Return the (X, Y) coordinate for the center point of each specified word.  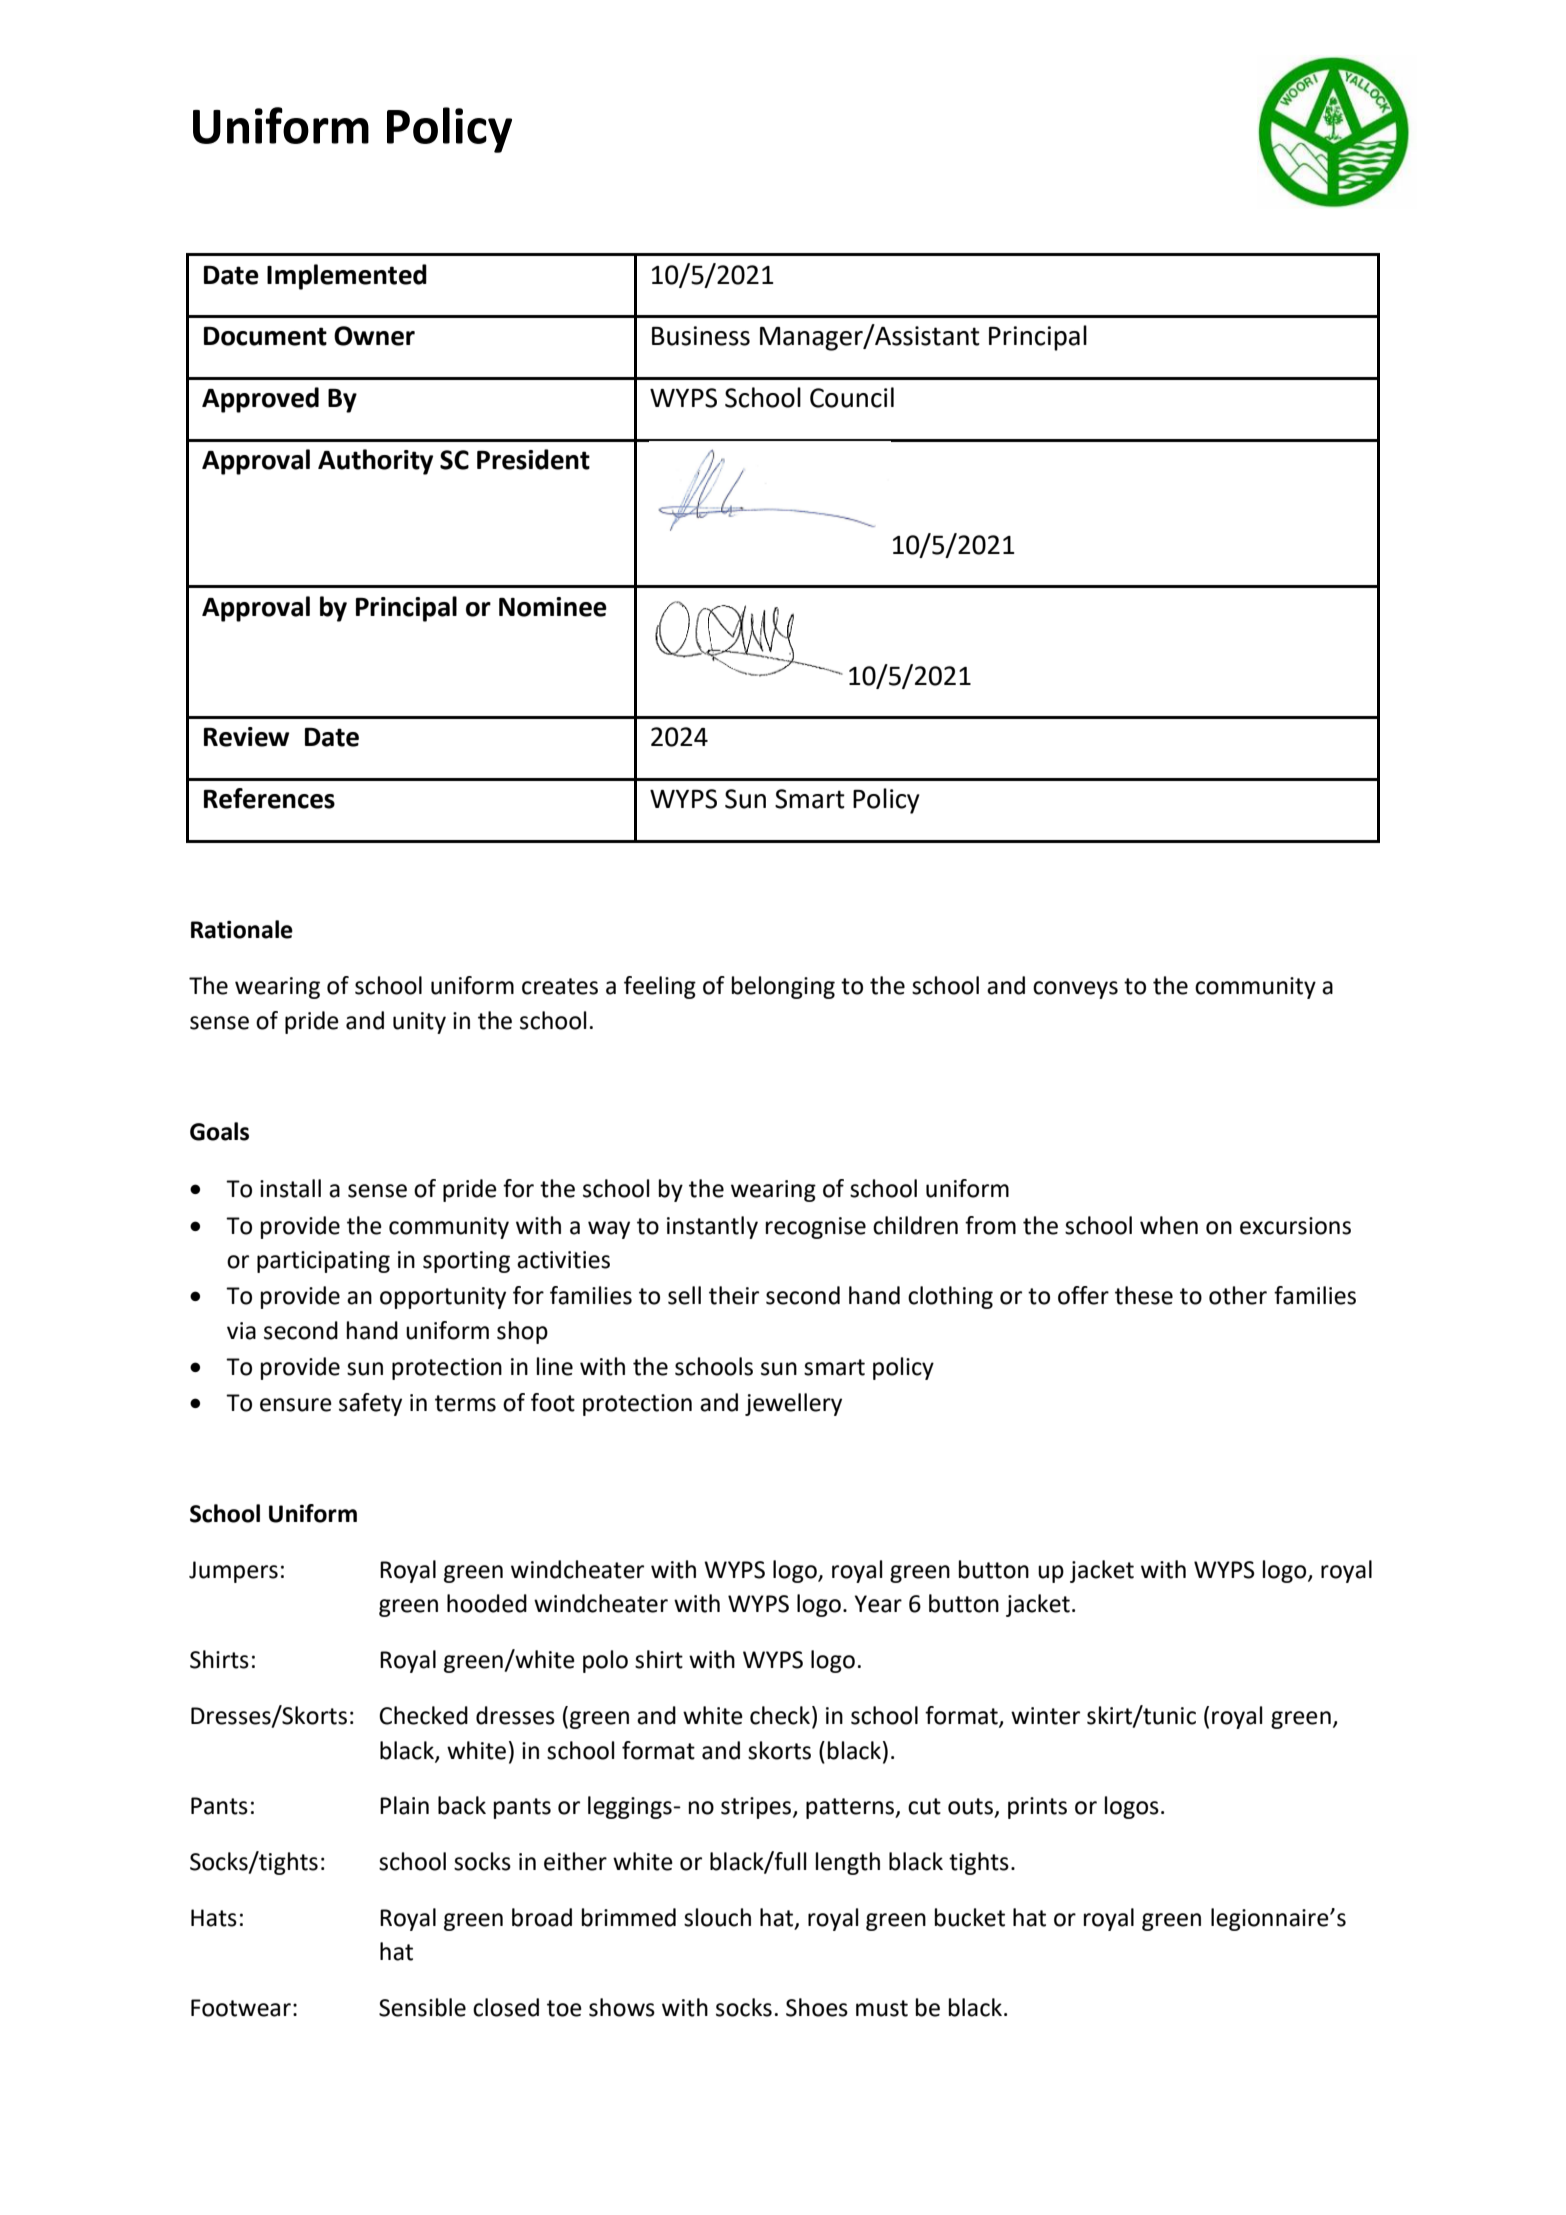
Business (701, 336)
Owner (374, 336)
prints (1037, 1808)
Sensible (422, 2007)
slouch (717, 1917)
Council (852, 397)
